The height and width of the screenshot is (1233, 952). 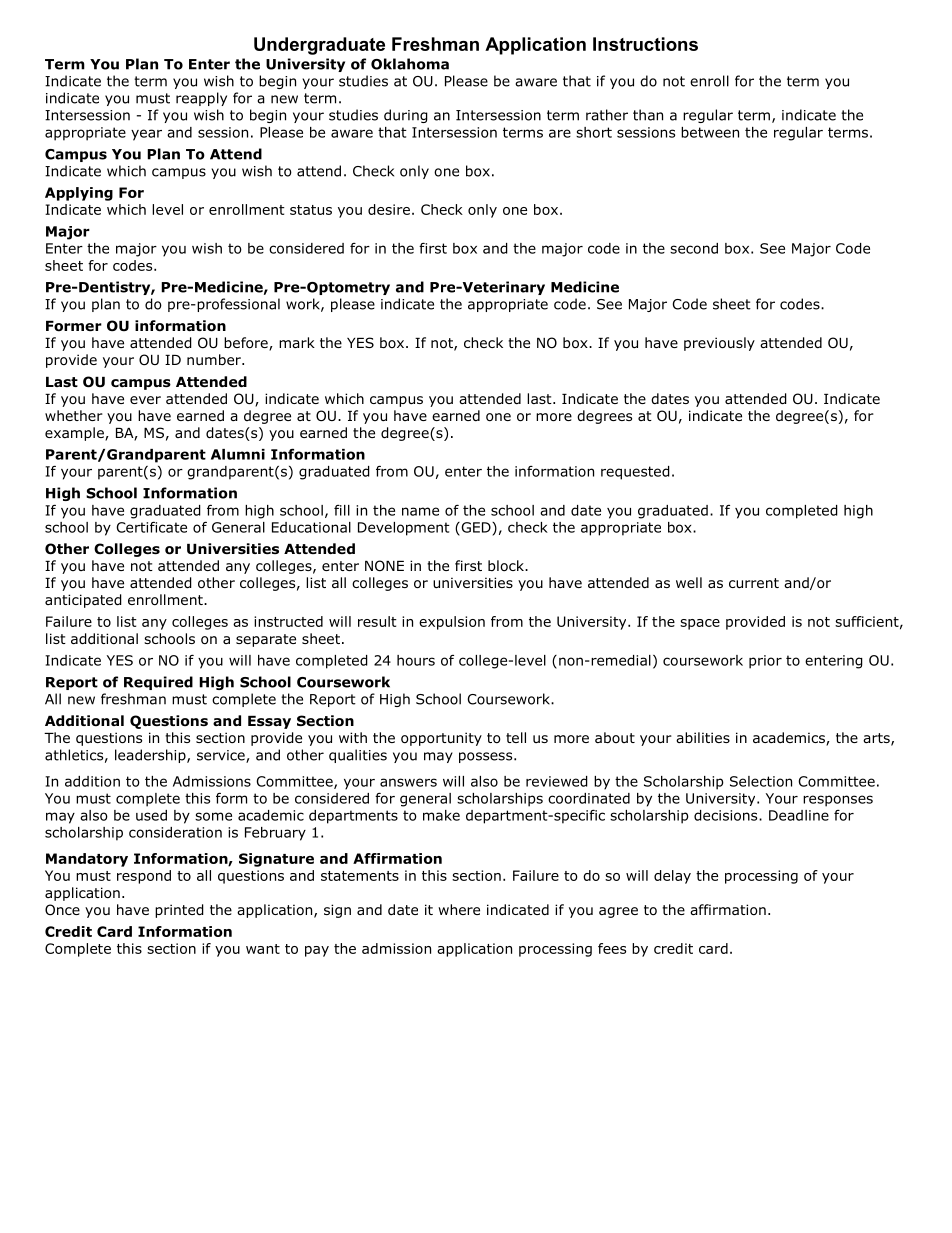 I want to click on name, so click(x=420, y=511).
